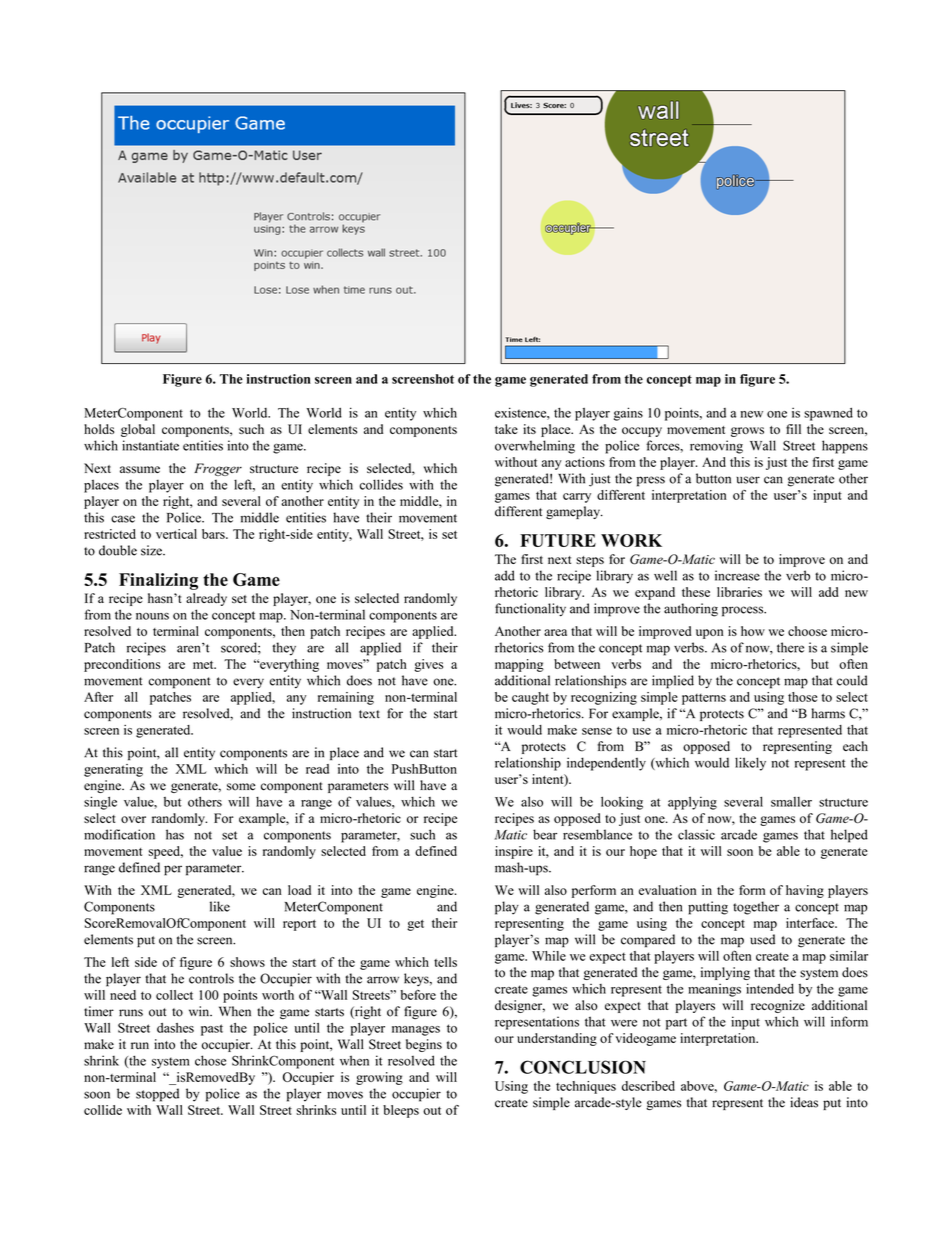 Image resolution: width=952 pixels, height=1233 pixels. What do you see at coordinates (122, 665) in the page?
I see `preconditions` at bounding box center [122, 665].
